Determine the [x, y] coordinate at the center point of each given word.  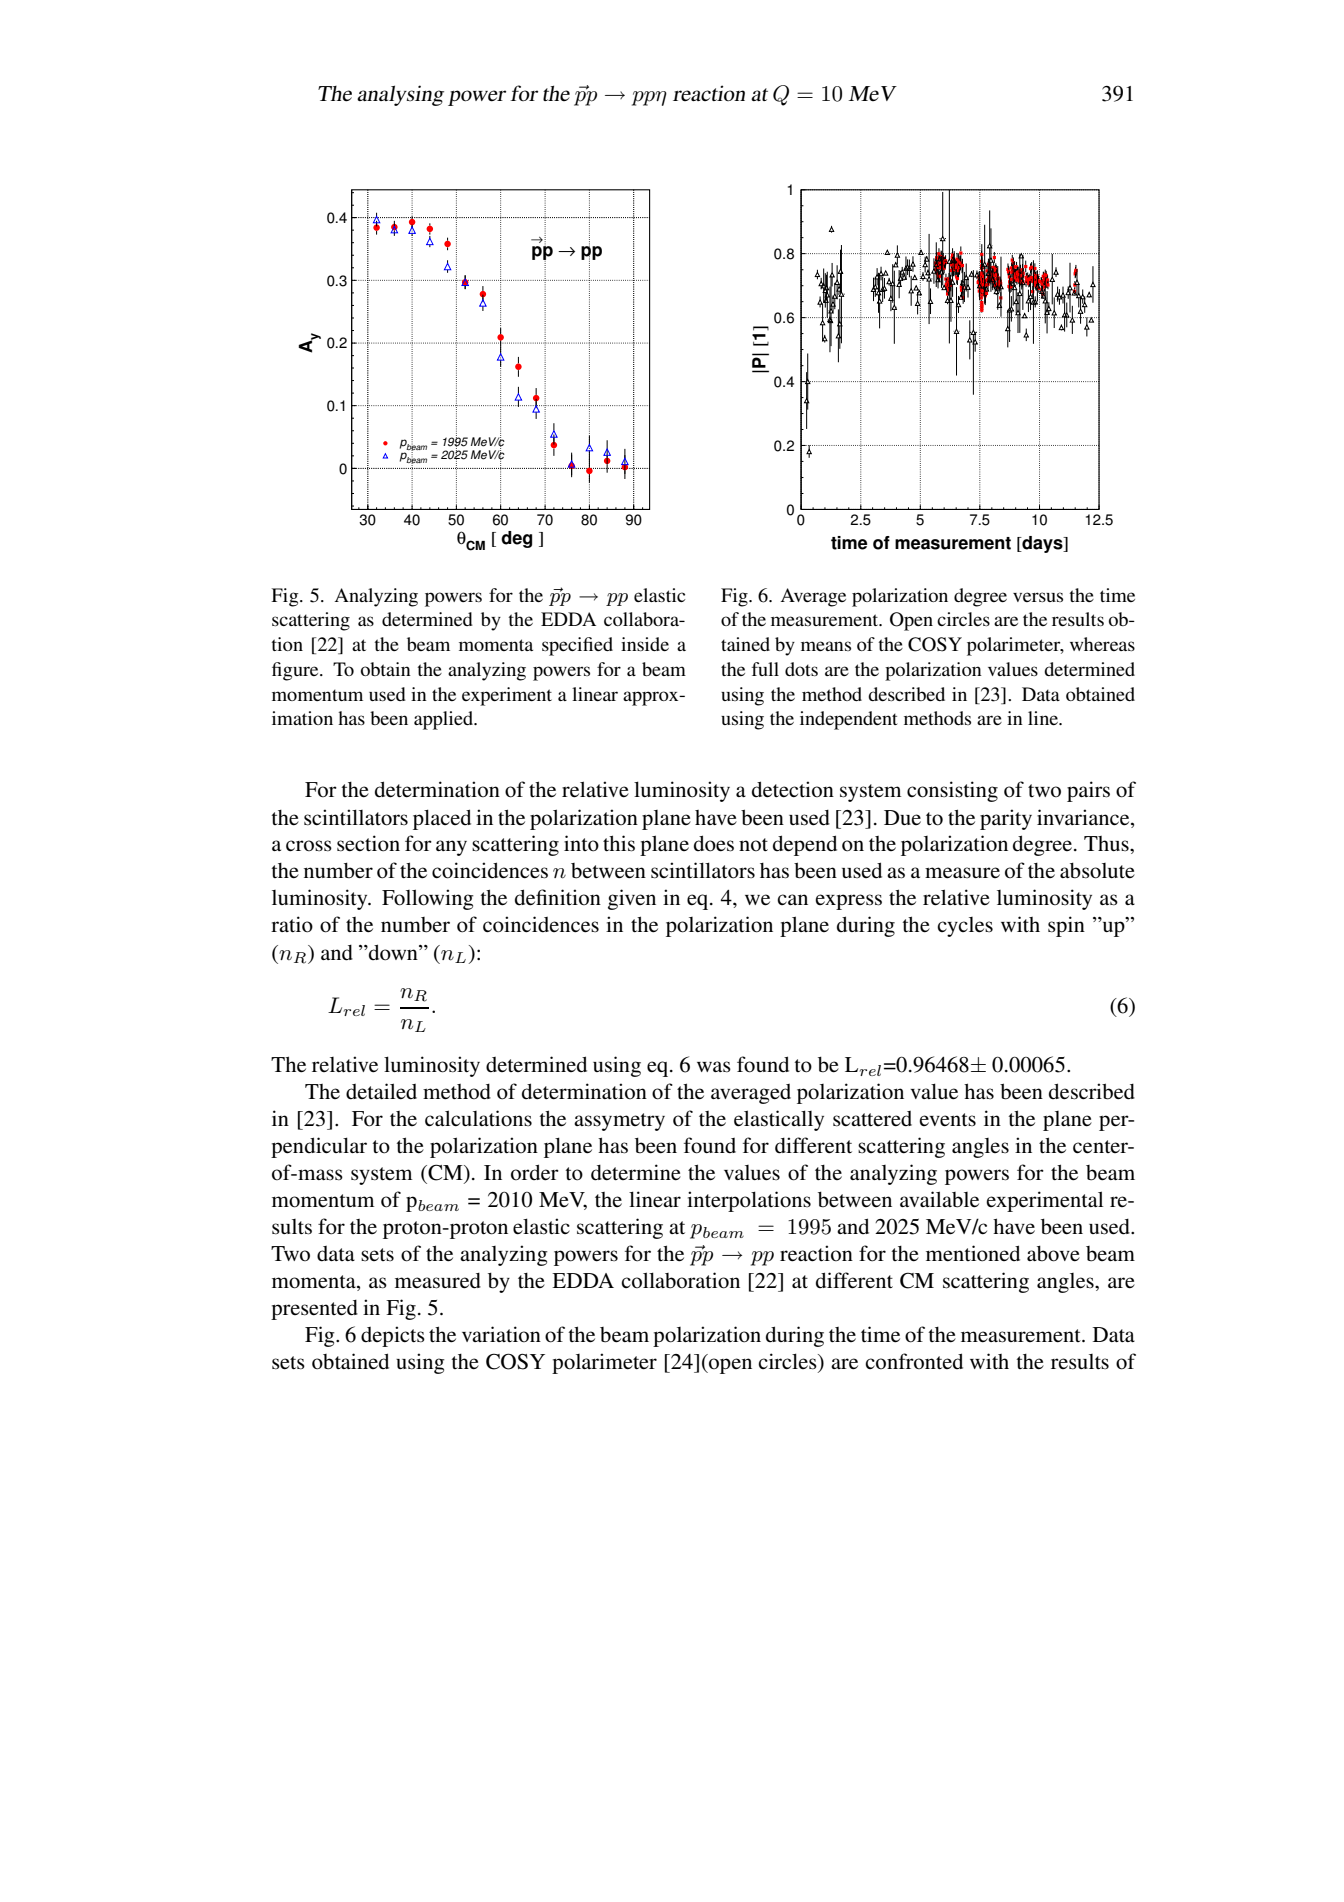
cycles [965, 927]
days [1042, 544]
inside [645, 644]
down [393, 952]
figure [296, 671]
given [632, 899]
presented [314, 1310]
